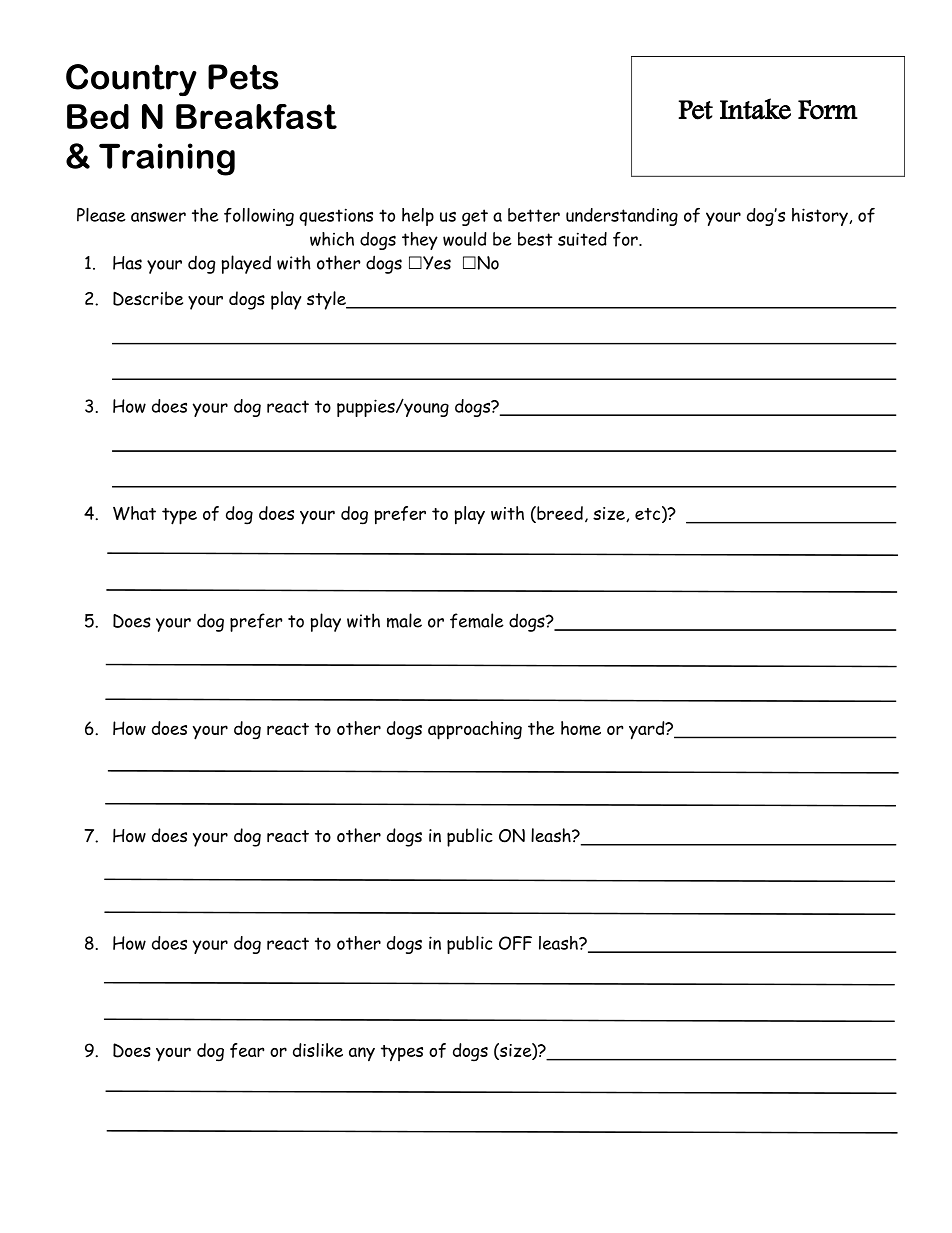 The image size is (952, 1233). What do you see at coordinates (475, 217) in the document?
I see `get` at bounding box center [475, 217].
